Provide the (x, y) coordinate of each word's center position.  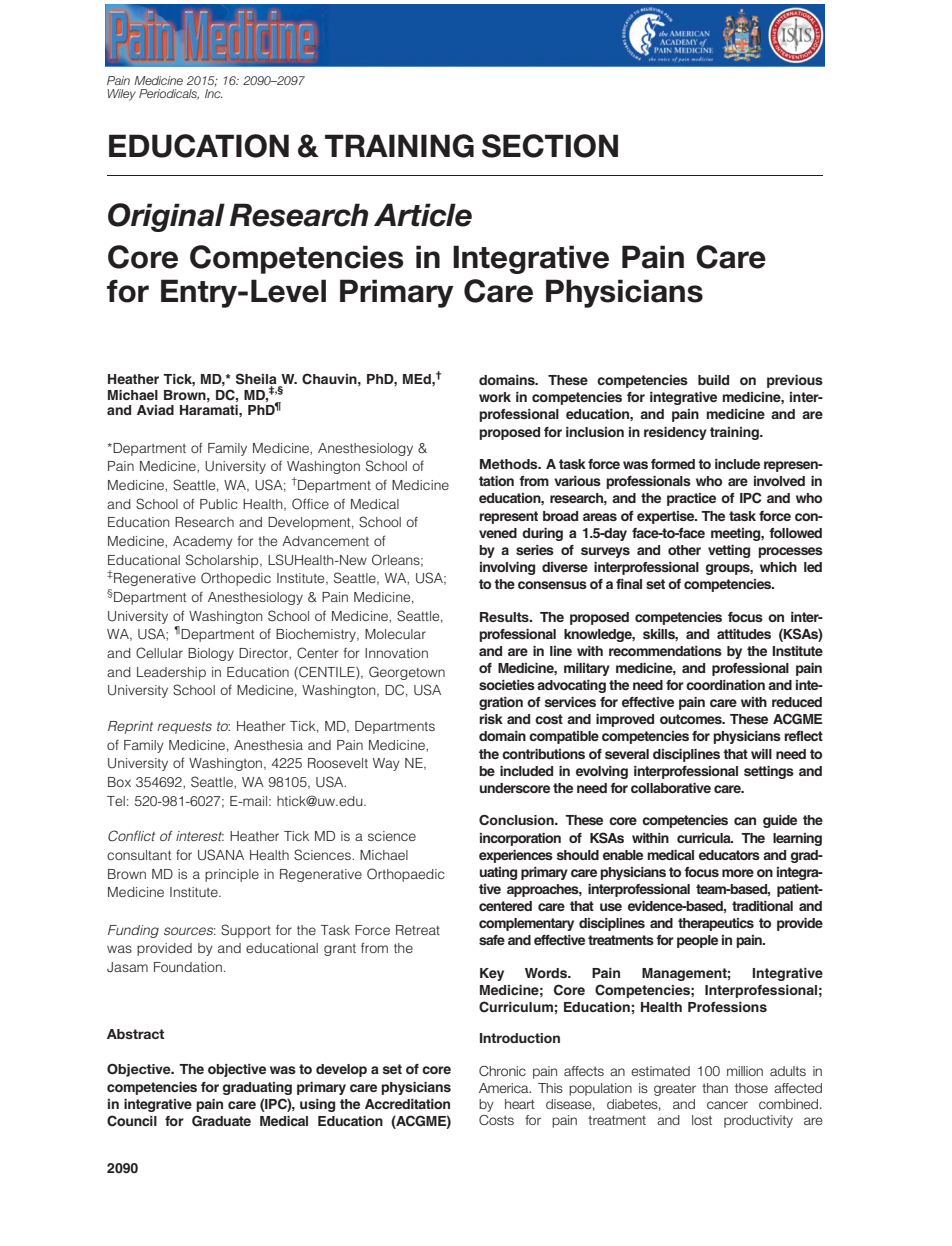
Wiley (122, 95)
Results (505, 617)
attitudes (744, 634)
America (505, 1088)
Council (132, 1121)
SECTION (550, 146)
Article (423, 215)
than (715, 1088)
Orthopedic (236, 579)
